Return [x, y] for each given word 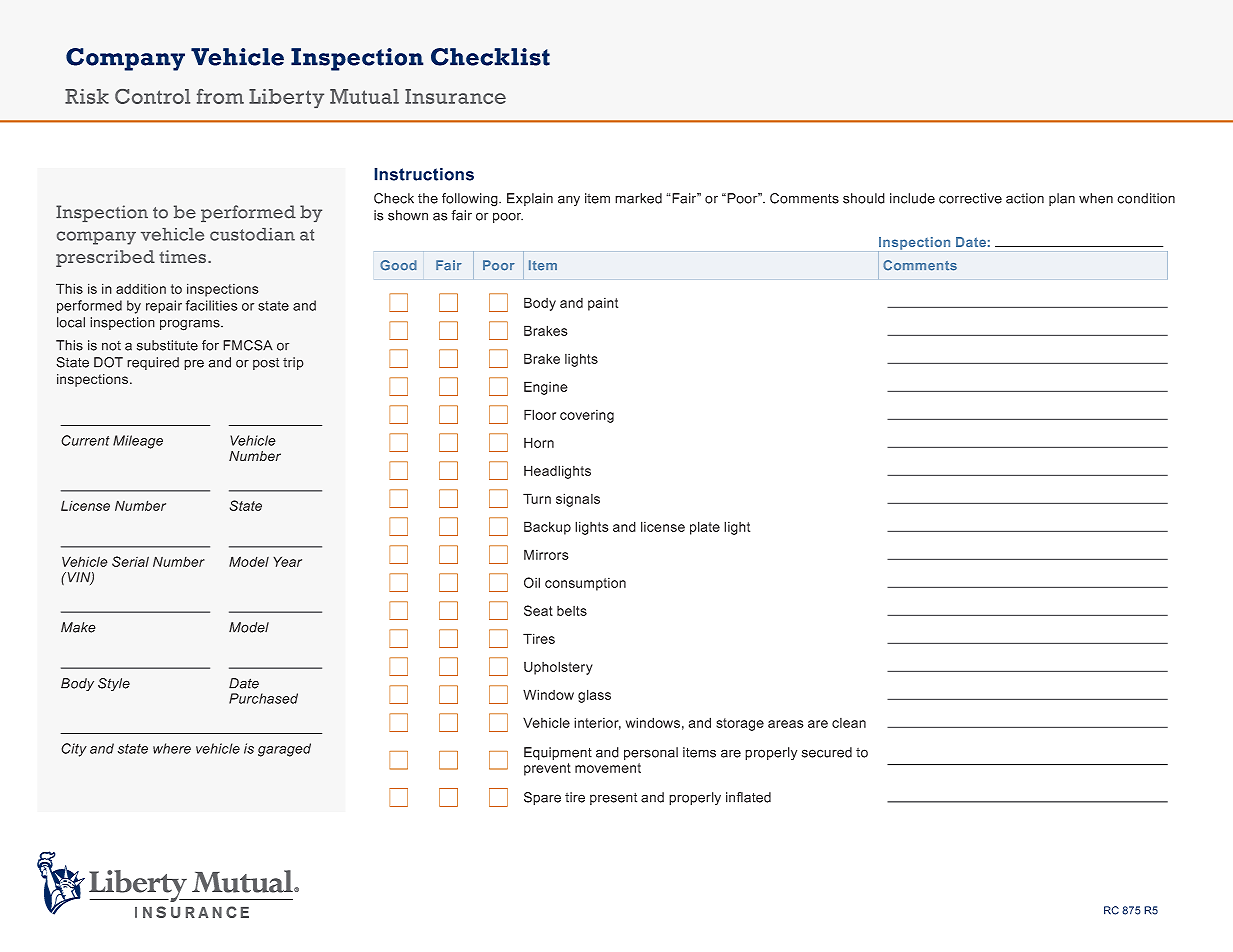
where [172, 748]
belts [572, 611]
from [220, 96]
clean [849, 723]
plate [705, 528]
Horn [539, 442]
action [1025, 198]
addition [141, 288]
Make [78, 627]
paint [603, 304]
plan [1062, 199]
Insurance [455, 96]
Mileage [138, 442]
